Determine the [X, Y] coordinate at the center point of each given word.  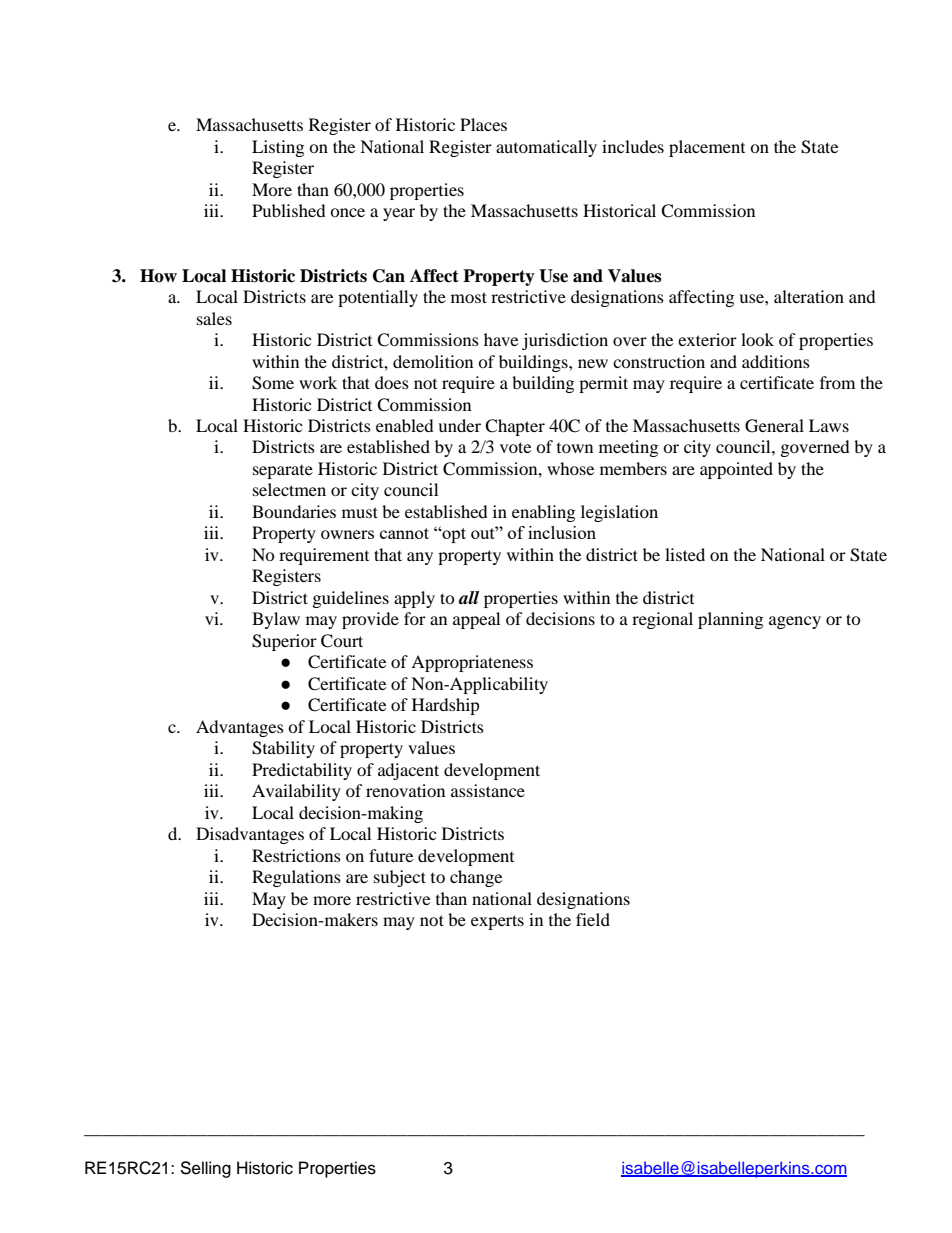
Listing [278, 148]
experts [497, 922]
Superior [284, 642]
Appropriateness [472, 663]
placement [707, 148]
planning [730, 620]
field [593, 919]
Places [483, 124]
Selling [205, 1169]
